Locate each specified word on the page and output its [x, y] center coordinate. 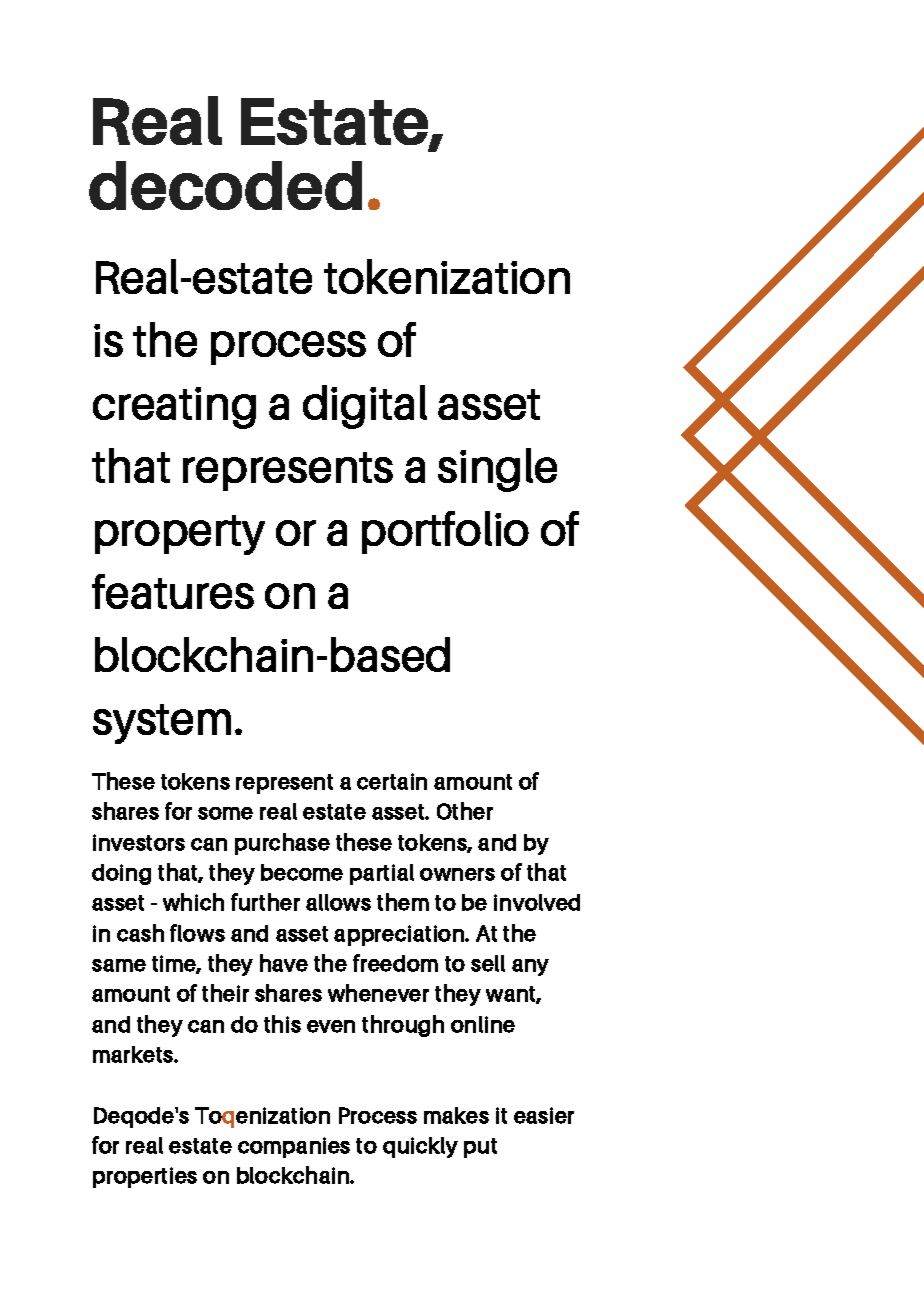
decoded [225, 185]
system [162, 724]
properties [145, 1177]
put [480, 1148]
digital [365, 407]
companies [294, 1147]
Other [465, 811]
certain [392, 781]
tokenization [447, 276]
